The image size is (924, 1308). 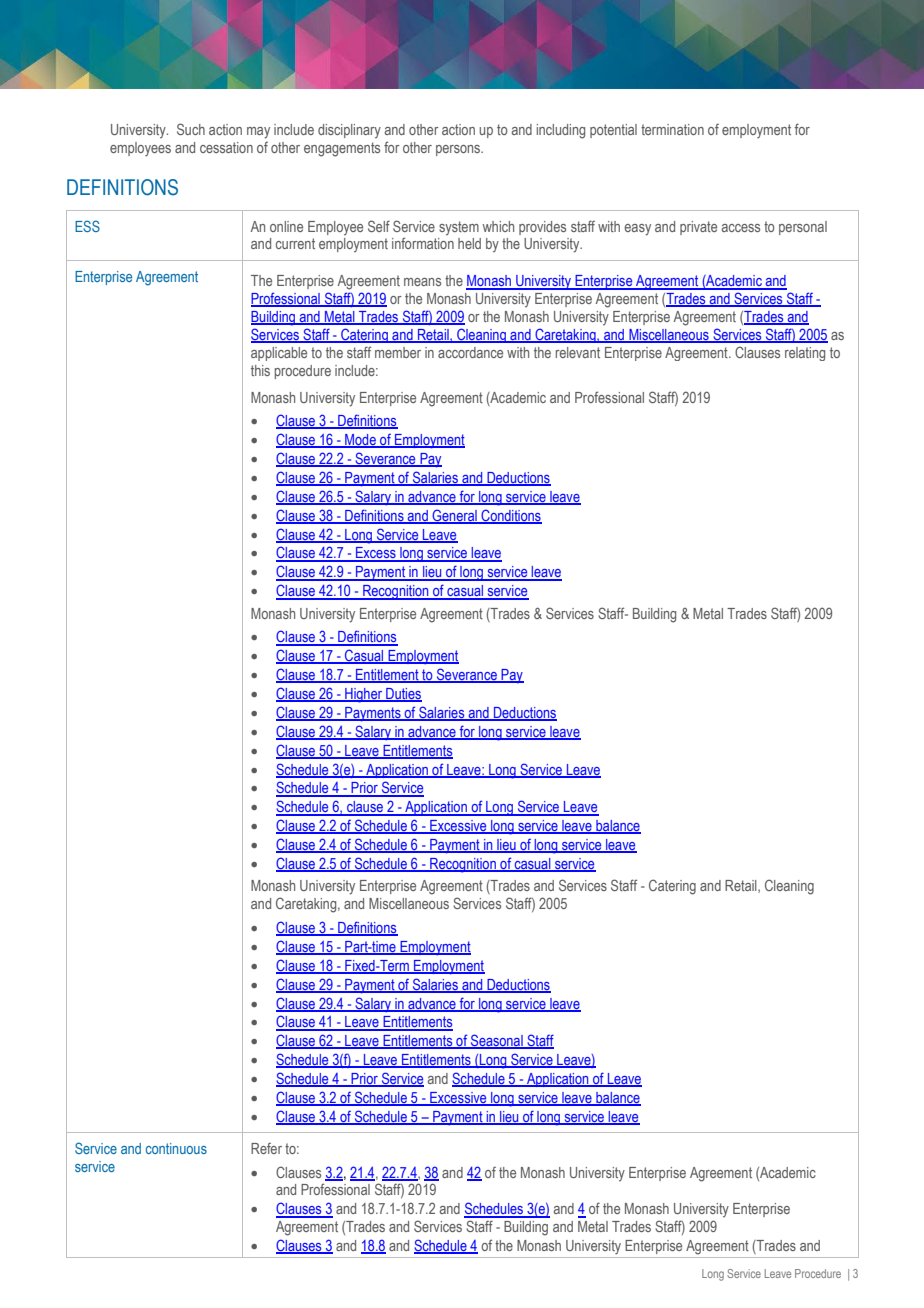 What do you see at coordinates (364, 695) in the image?
I see `Higher` at bounding box center [364, 695].
